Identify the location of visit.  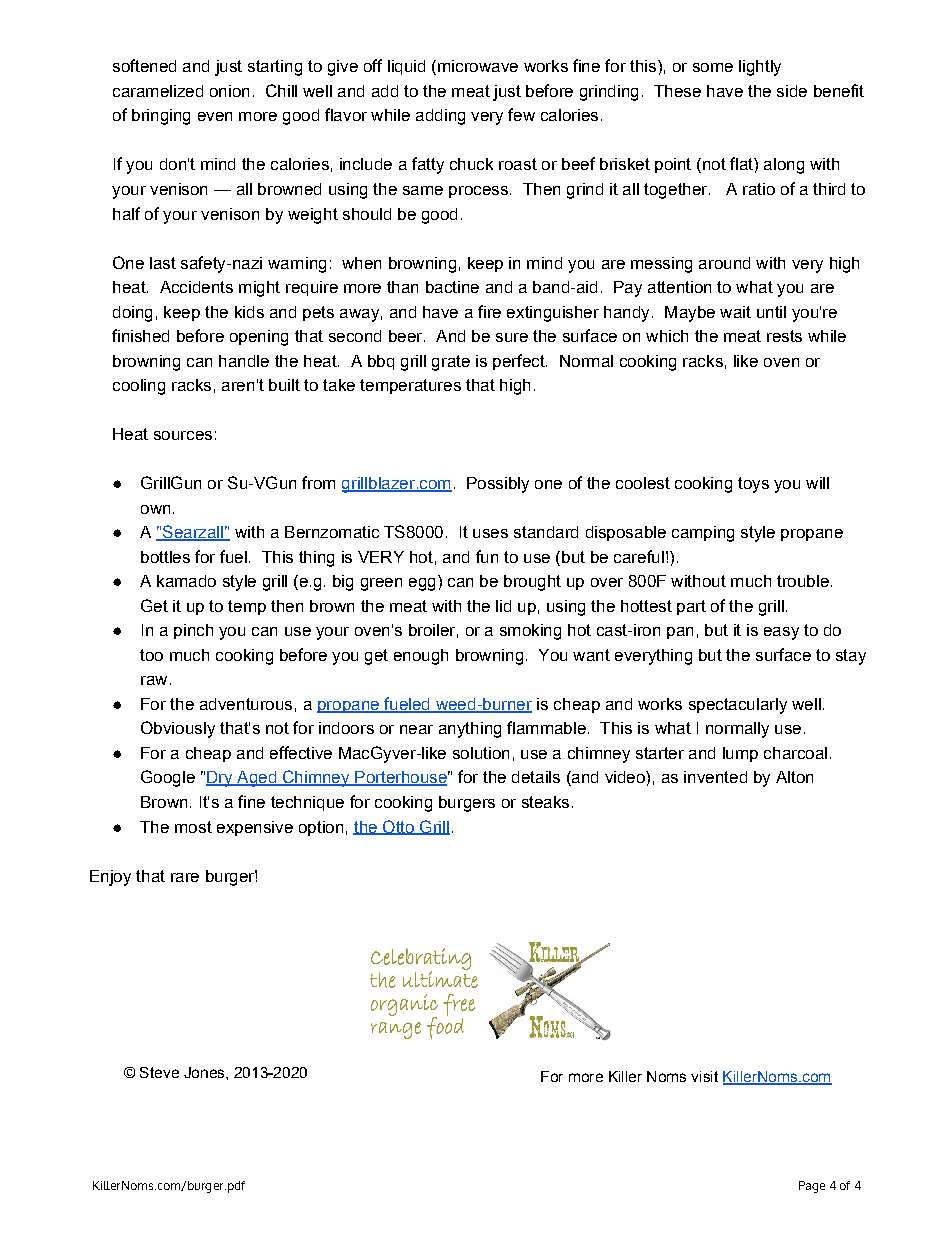
(704, 1076).
